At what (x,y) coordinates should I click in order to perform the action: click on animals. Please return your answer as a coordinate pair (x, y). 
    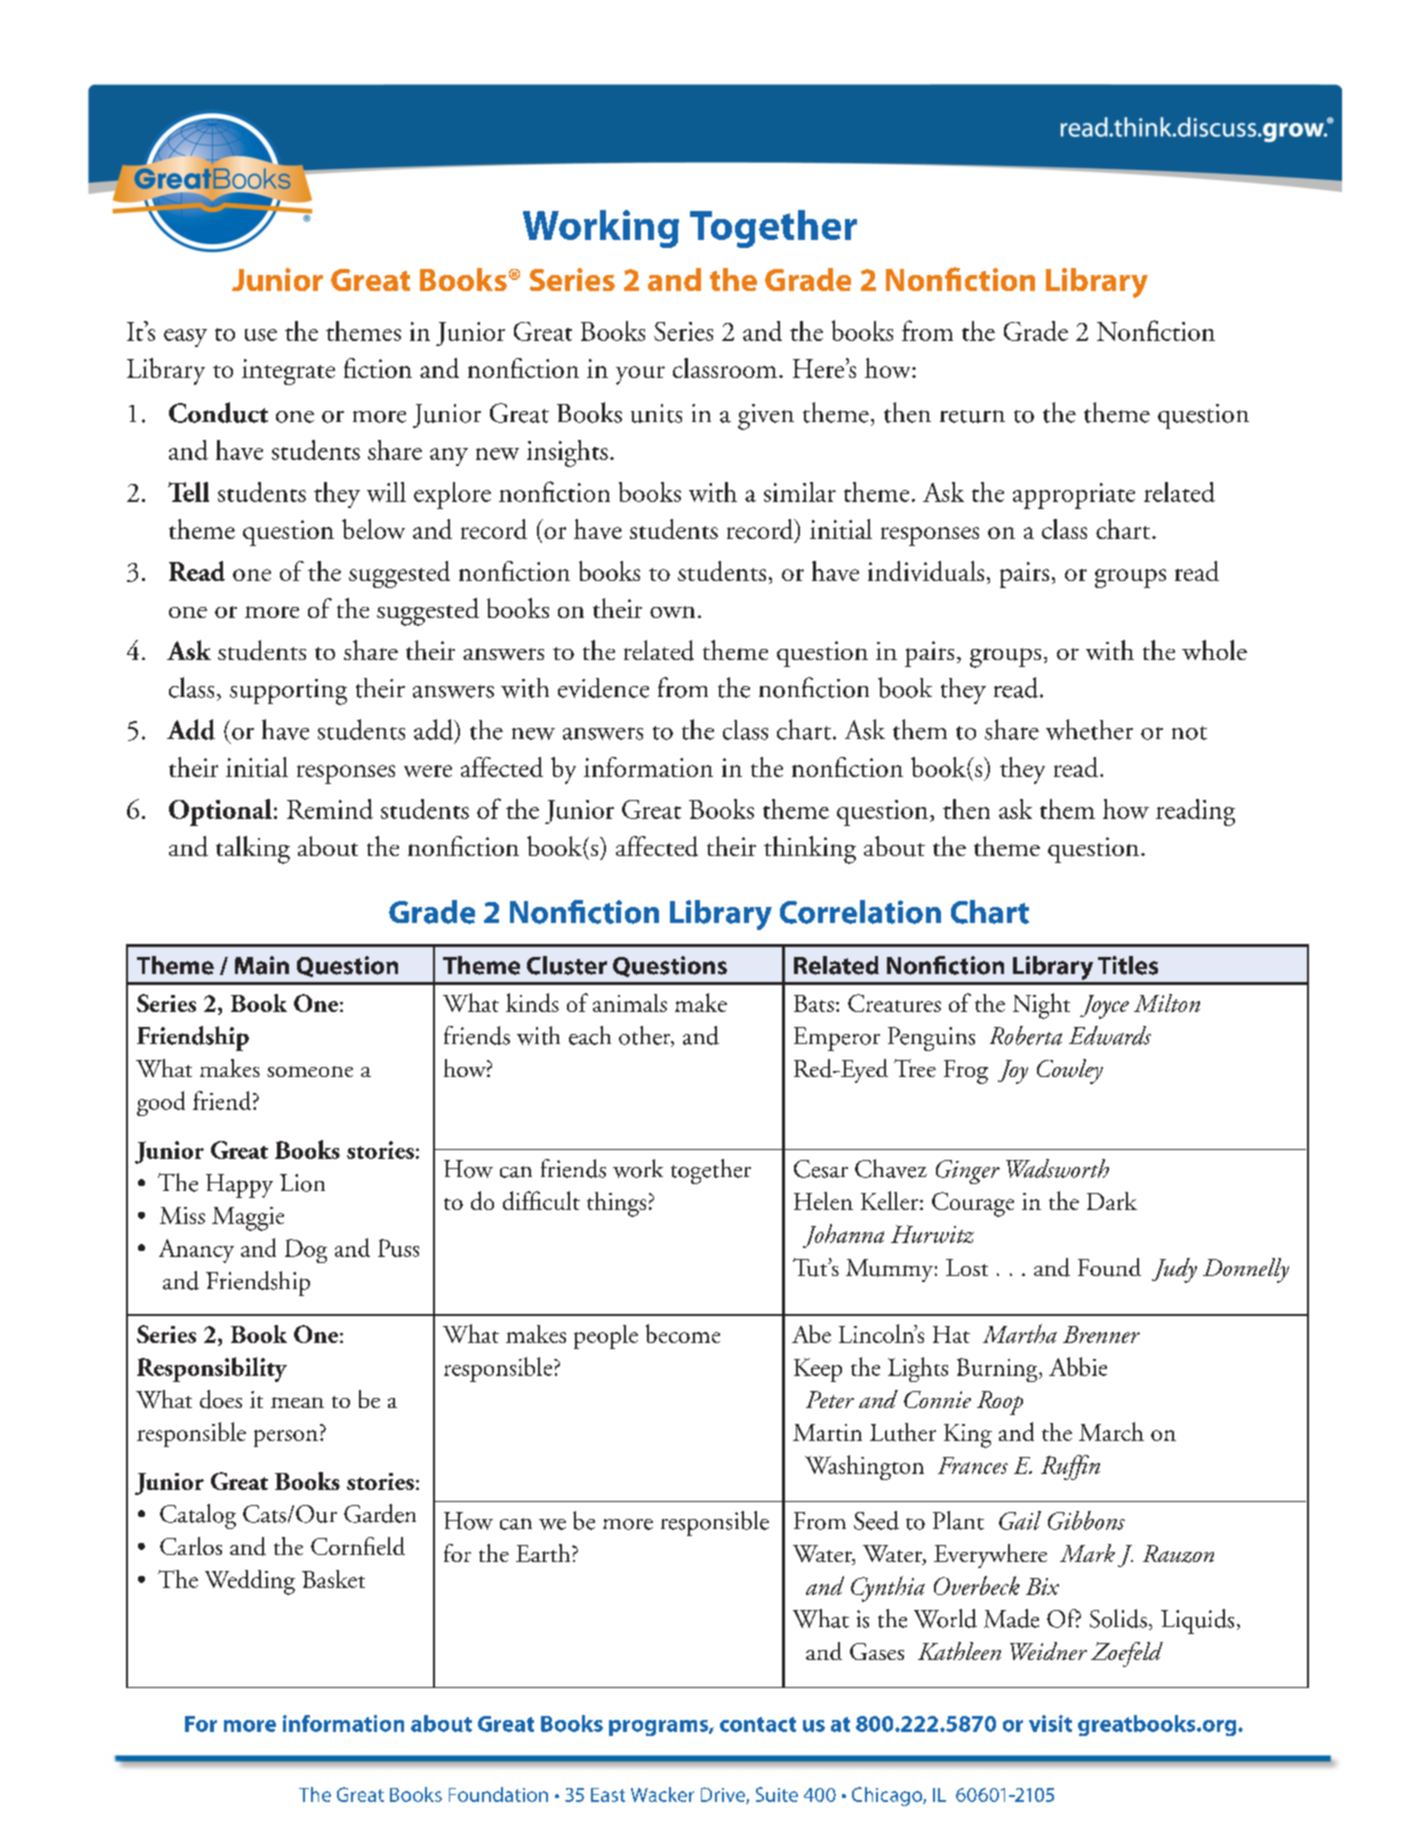
    Looking at the image, I should click on (630, 1003).
